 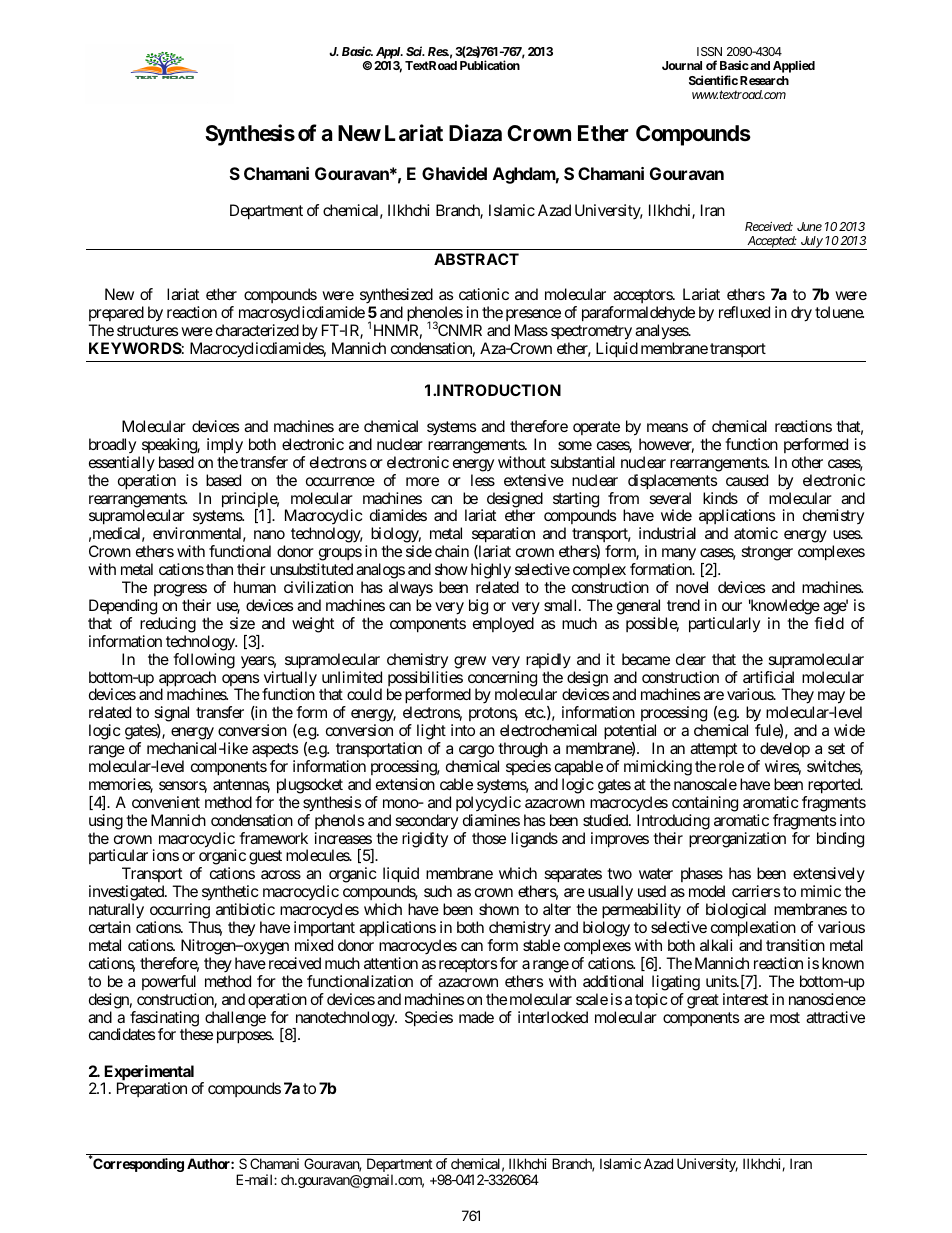 What do you see at coordinates (476, 1017) in the document?
I see `made` at bounding box center [476, 1017].
